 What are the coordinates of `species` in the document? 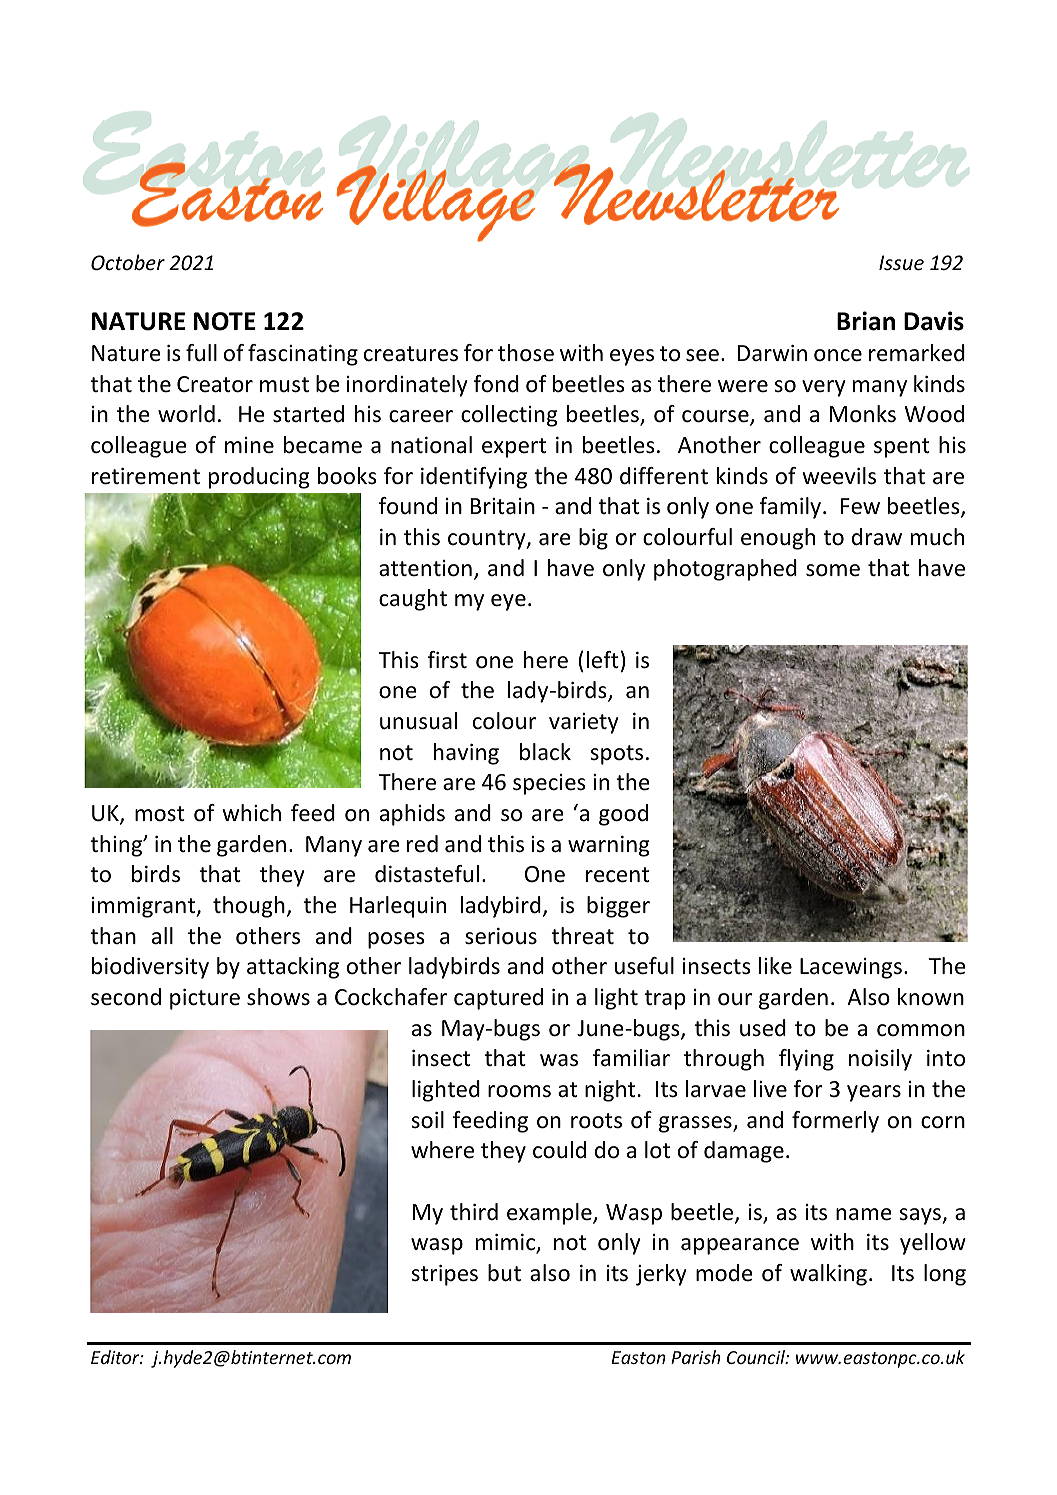 It's located at (549, 784).
